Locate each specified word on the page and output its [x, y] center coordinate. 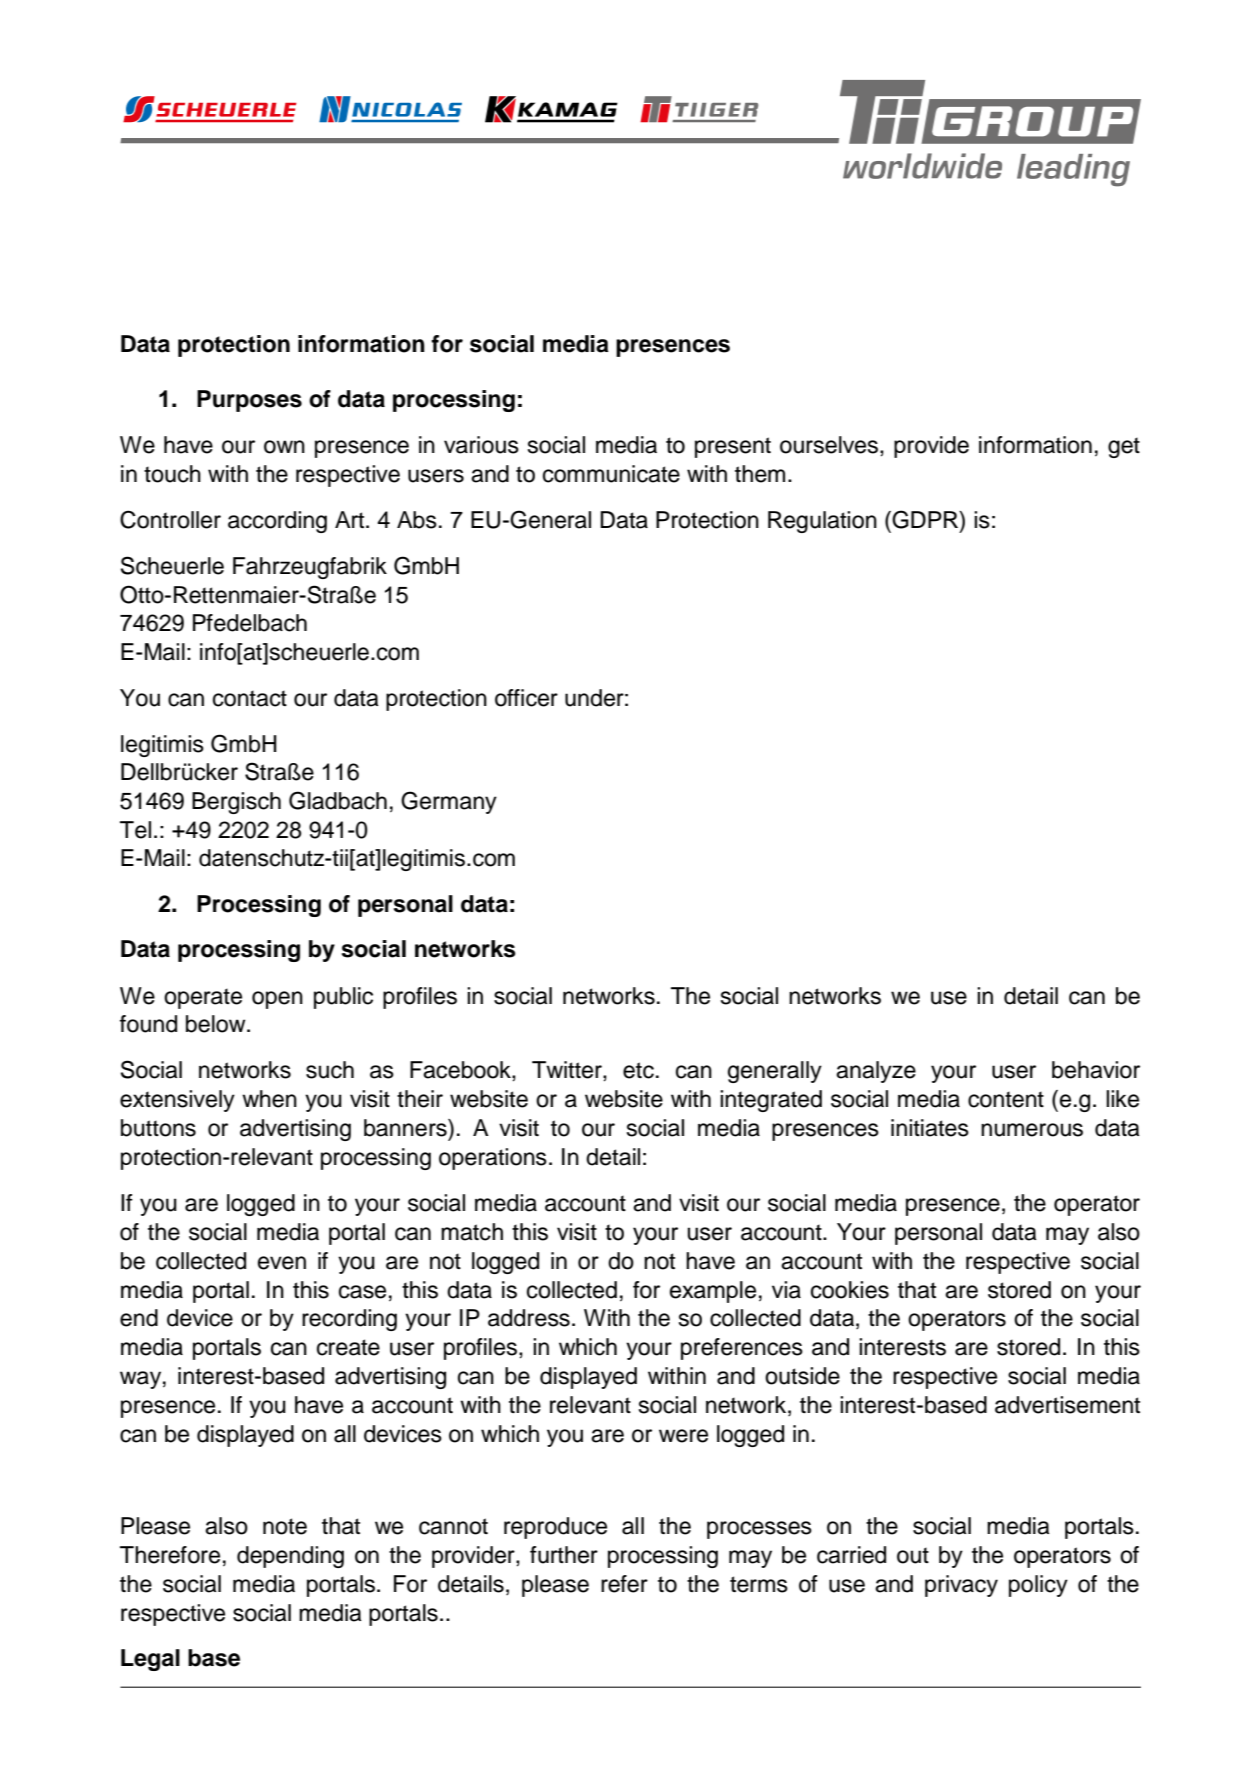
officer [526, 698]
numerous [1032, 1130]
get [1124, 447]
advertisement [1067, 1405]
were [683, 1436]
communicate [611, 474]
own [284, 447]
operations [493, 1159]
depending [290, 1557]
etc [638, 1070]
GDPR [925, 519]
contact [250, 698]
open [277, 1000]
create [348, 1347]
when [269, 1099]
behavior [1096, 1070]
